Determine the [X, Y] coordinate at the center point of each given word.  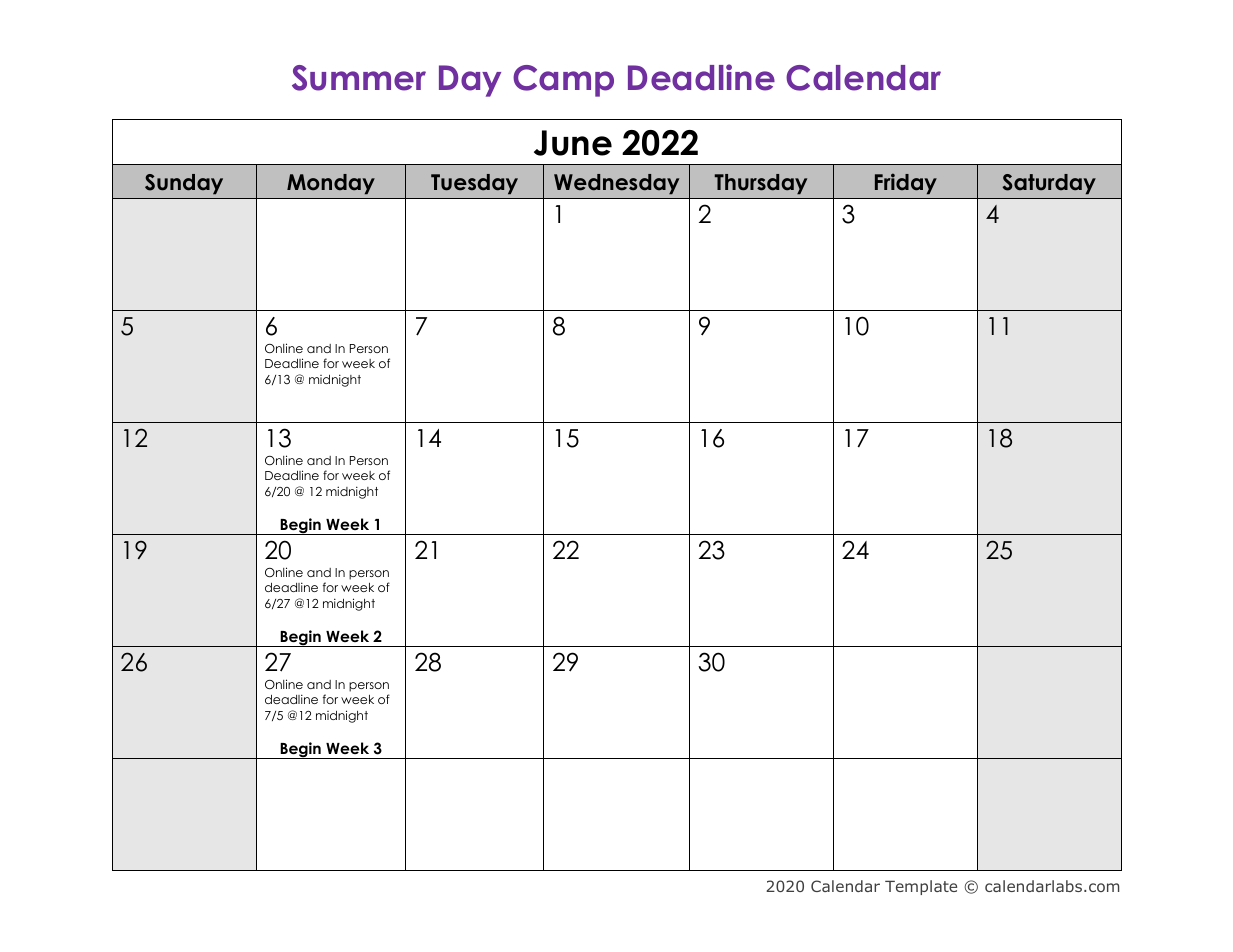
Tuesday [474, 184]
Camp [563, 81]
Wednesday [616, 184]
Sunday [184, 184]
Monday [331, 184]
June [573, 143]
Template [921, 887]
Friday [906, 184]
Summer [359, 78]
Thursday [760, 184]
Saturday [1049, 184]
